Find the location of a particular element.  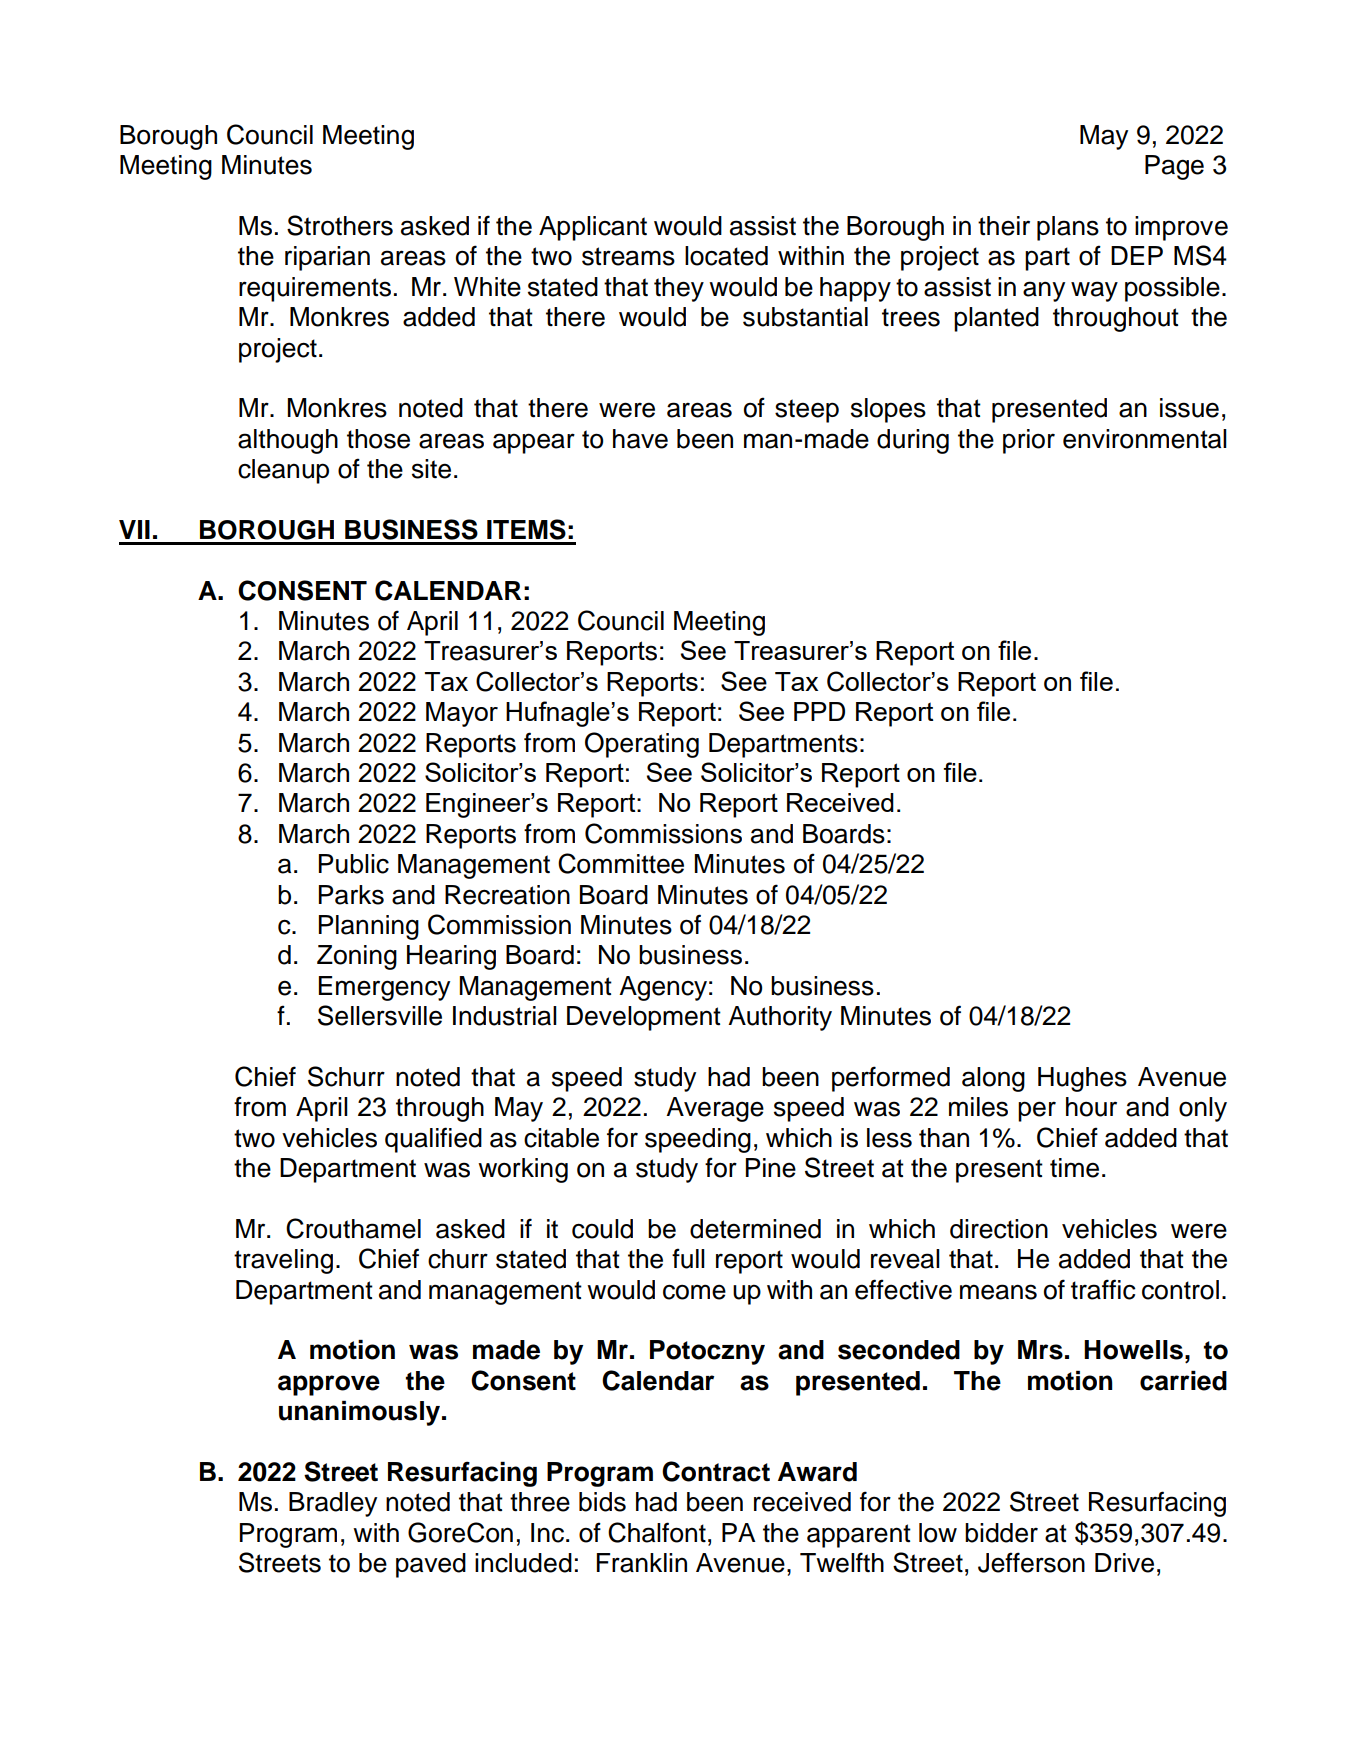

Hughes is located at coordinates (1082, 1079).
